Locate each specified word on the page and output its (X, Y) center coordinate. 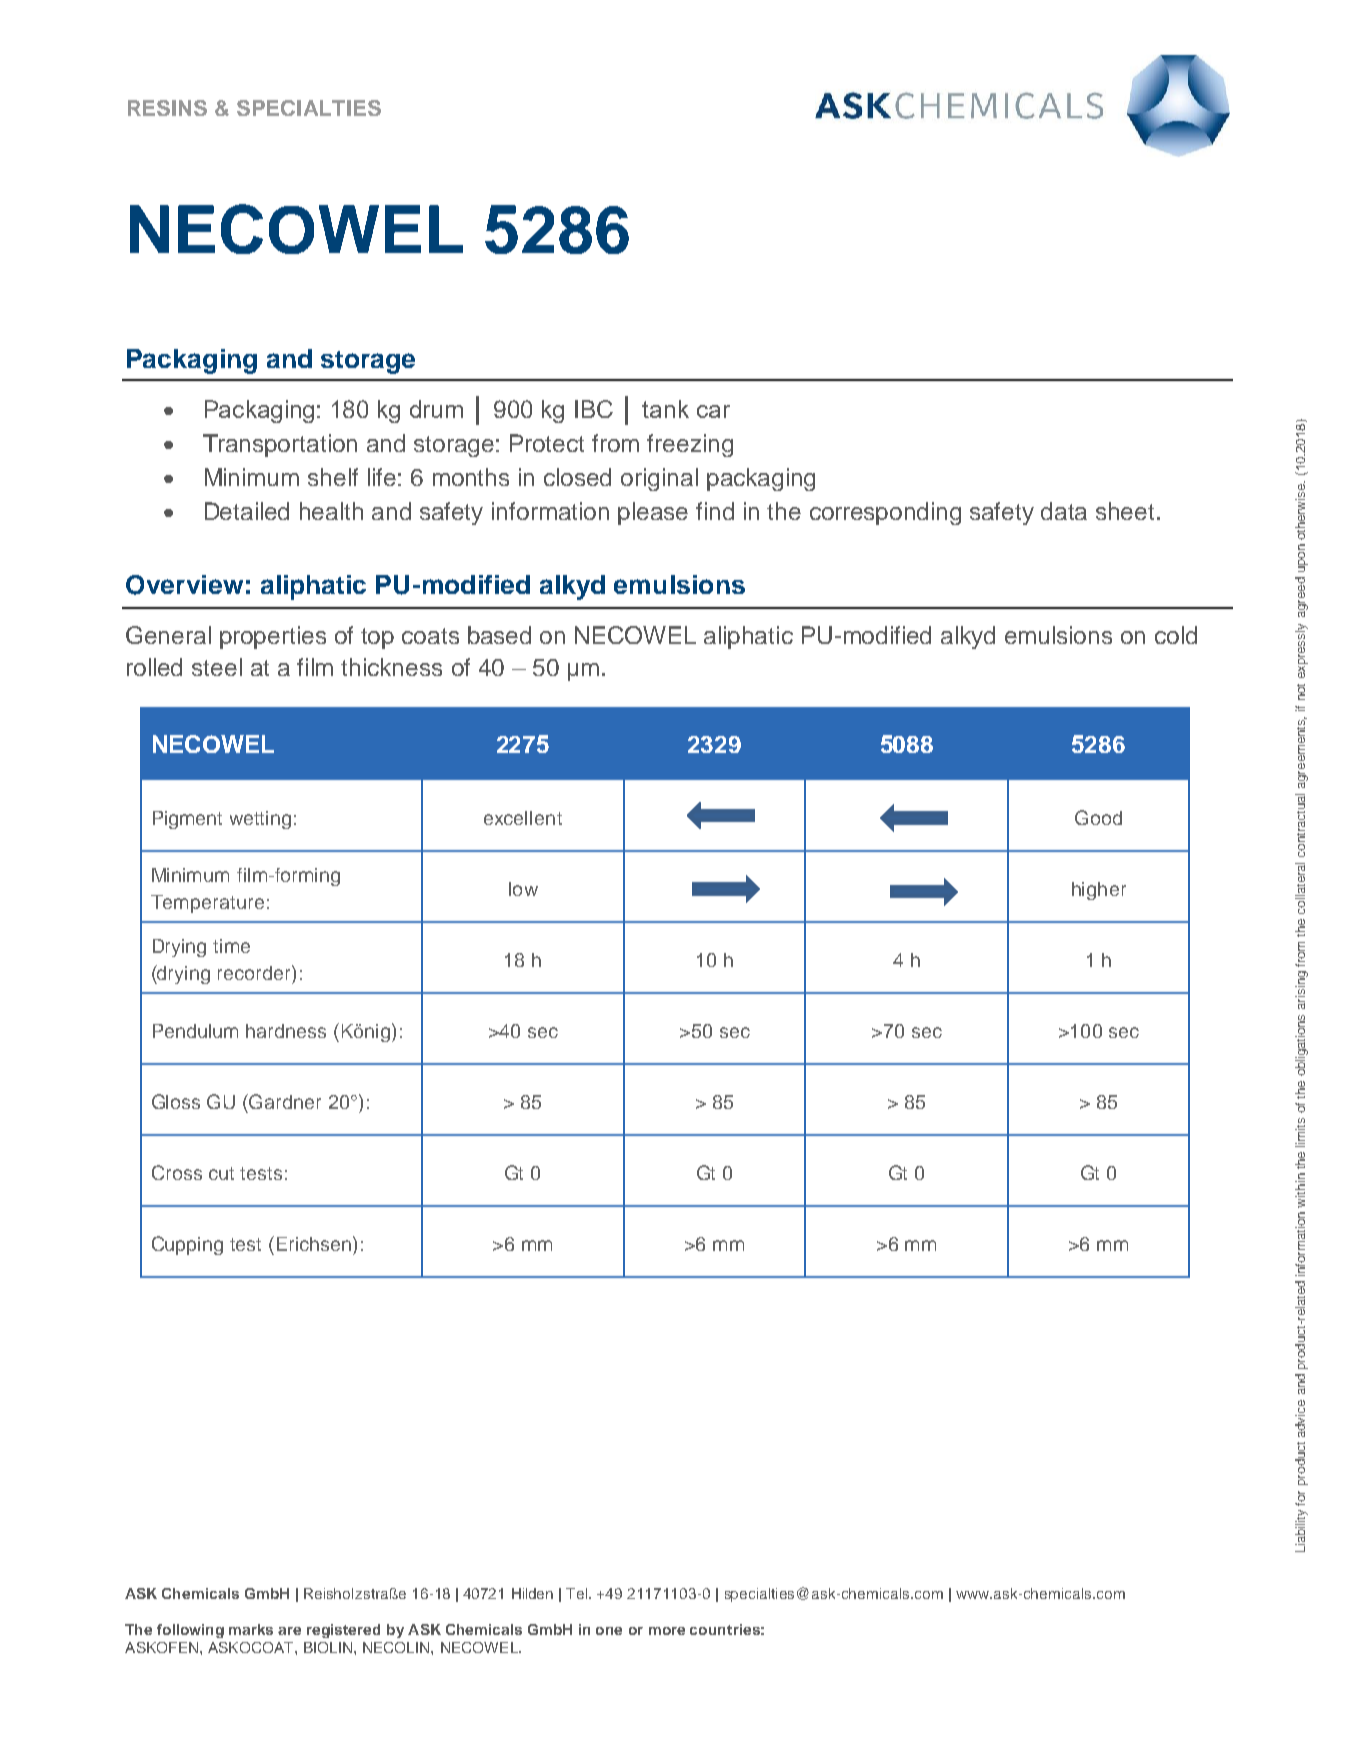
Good (1098, 817)
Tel (578, 1593)
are (289, 1631)
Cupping (187, 1245)
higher (1099, 891)
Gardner (285, 1101)
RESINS (167, 108)
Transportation (280, 445)
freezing (690, 445)
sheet (1125, 511)
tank (665, 409)
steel (217, 667)
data (1064, 511)
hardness (286, 1031)
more (667, 1631)
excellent (523, 818)
